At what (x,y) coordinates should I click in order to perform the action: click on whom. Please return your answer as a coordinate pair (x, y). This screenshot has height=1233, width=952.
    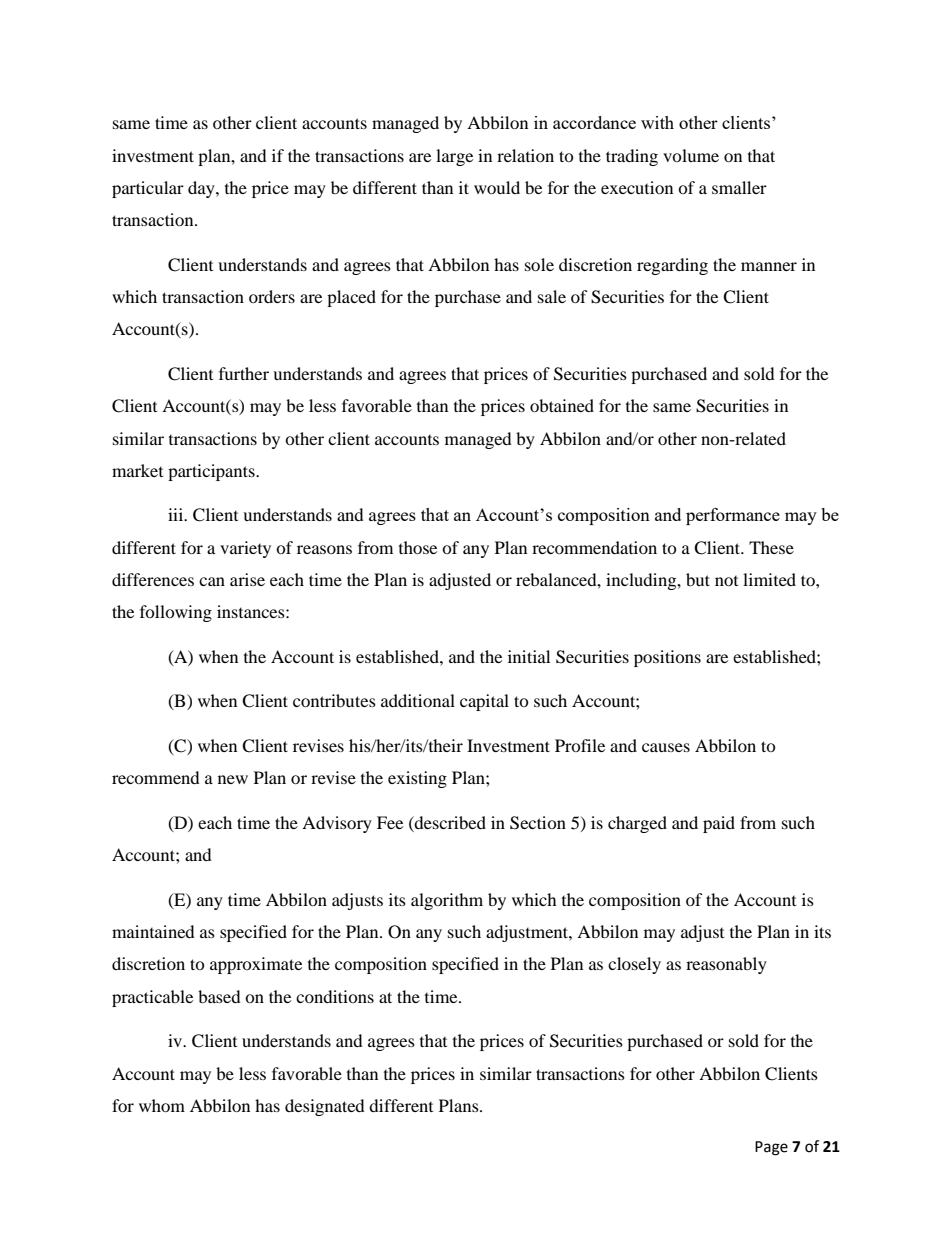
    Looking at the image, I should click on (162, 1105).
